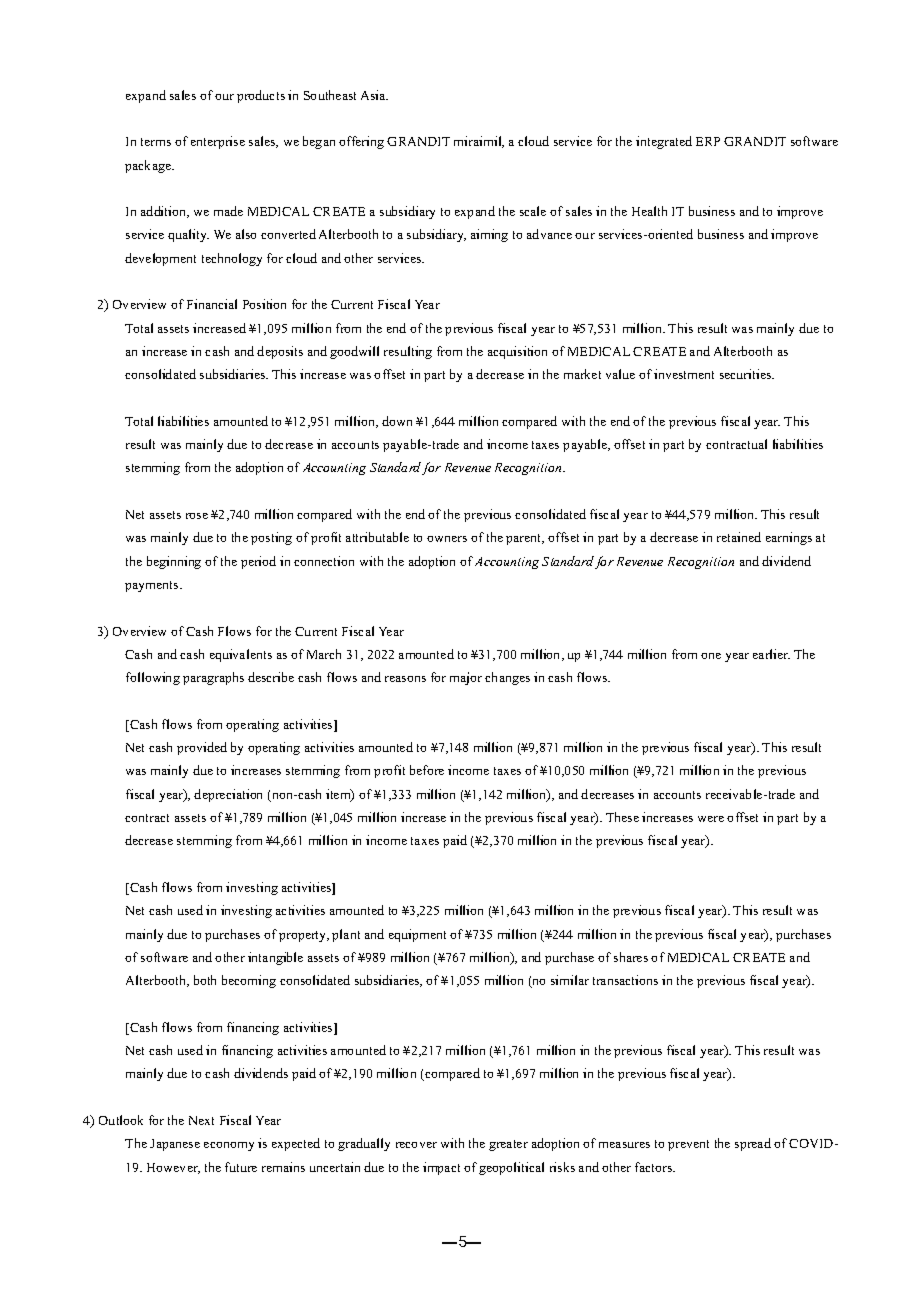 The width and height of the image is (924, 1308). Describe the element at coordinates (197, 516) in the image. I see `rose` at that location.
